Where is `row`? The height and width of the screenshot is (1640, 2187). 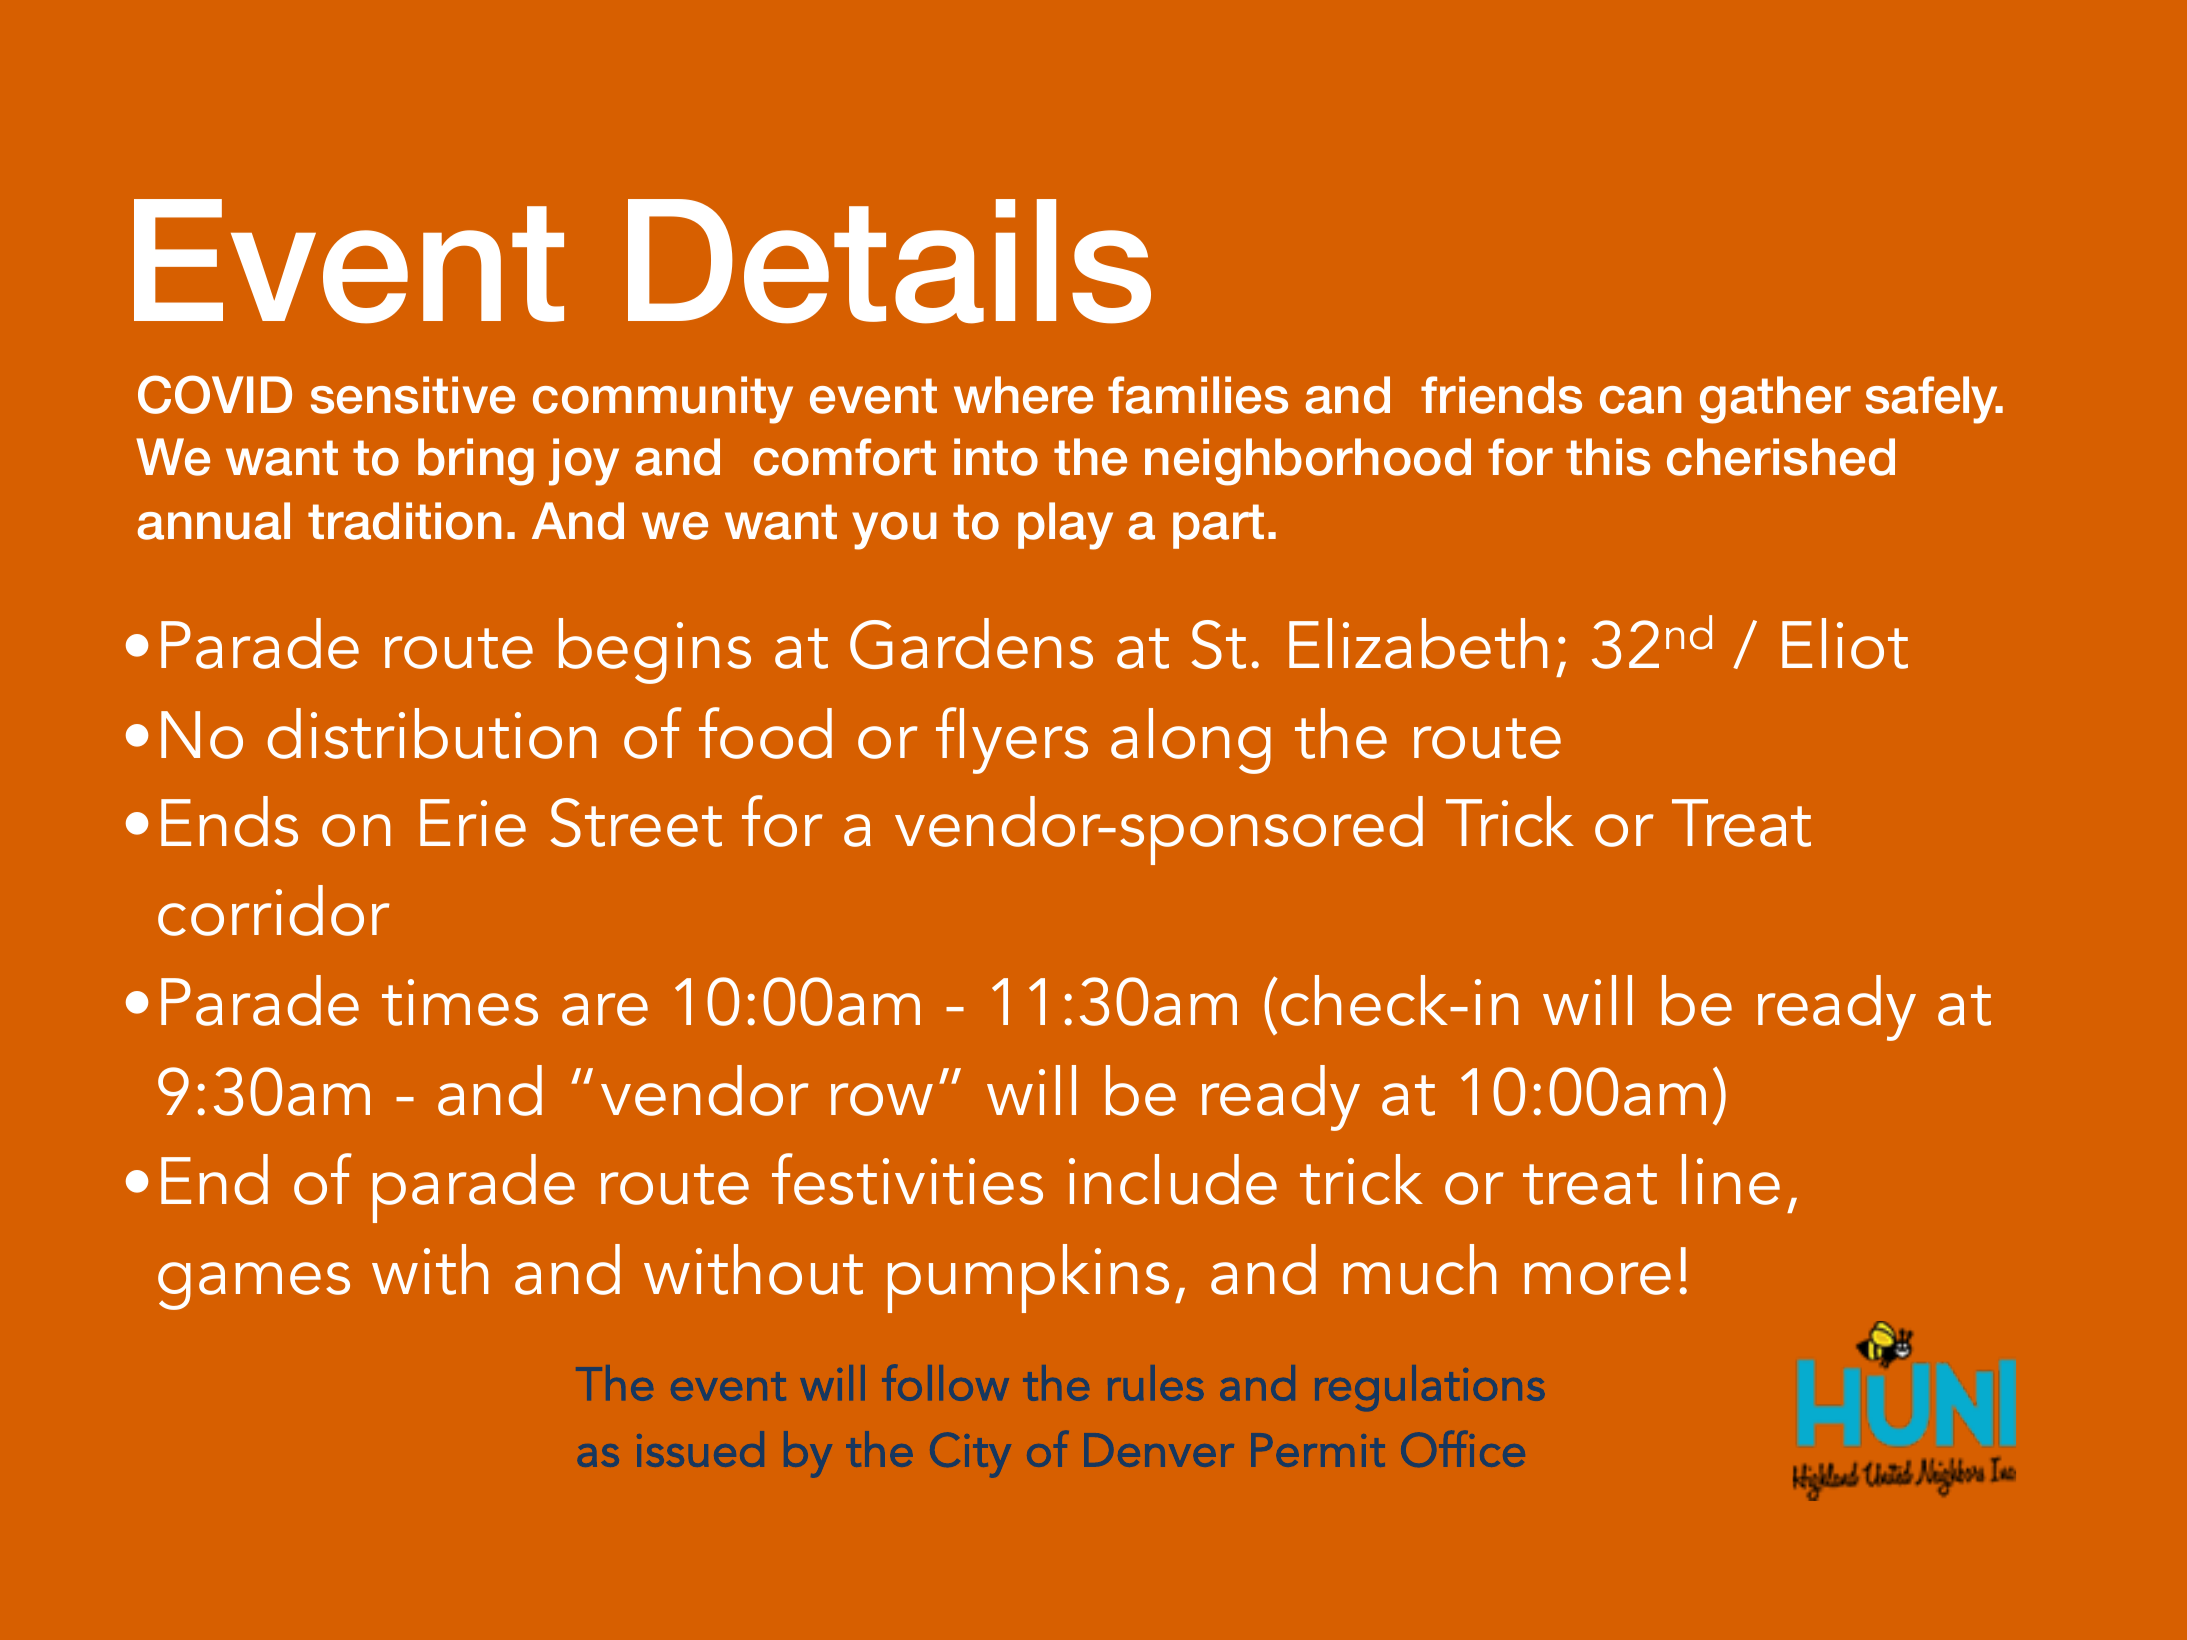 row is located at coordinates (882, 1099).
